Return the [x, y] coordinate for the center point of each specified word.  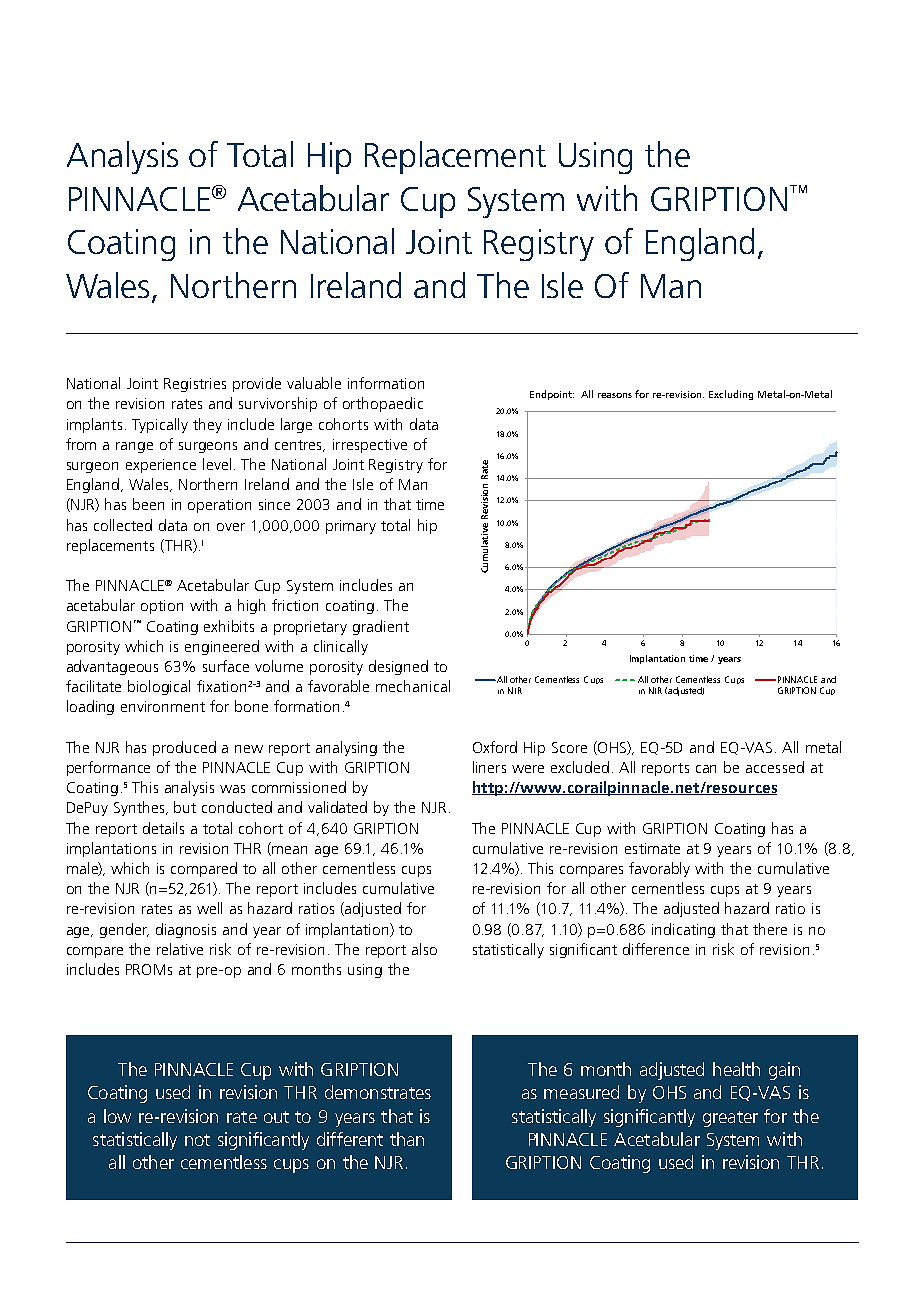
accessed [775, 767]
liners [489, 767]
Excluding [731, 395]
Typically [160, 425]
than [407, 1139]
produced [184, 748]
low [117, 1116]
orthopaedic [383, 404]
